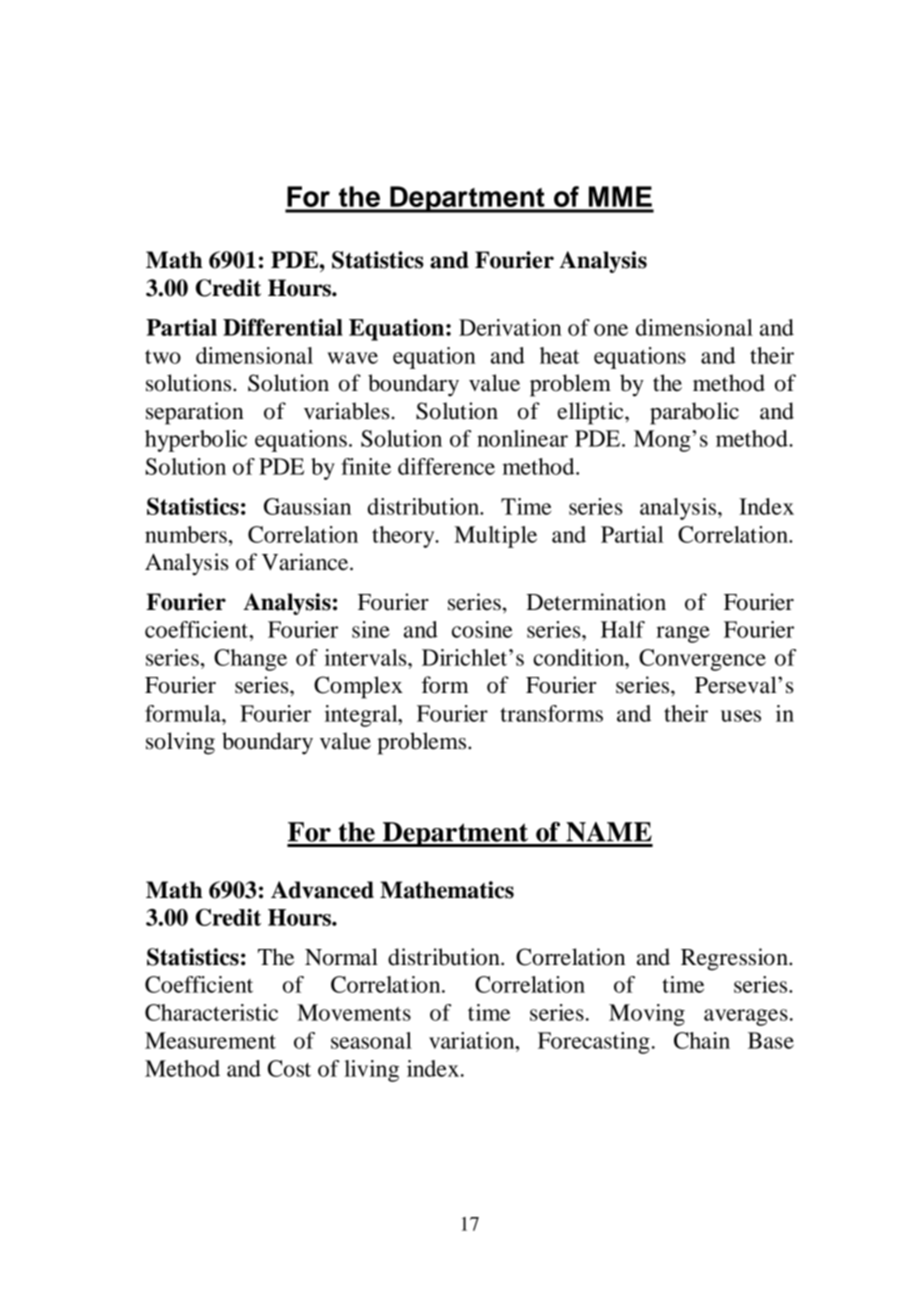 The image size is (924, 1308). What do you see at coordinates (210, 1040) in the image?
I see `Measurement` at bounding box center [210, 1040].
